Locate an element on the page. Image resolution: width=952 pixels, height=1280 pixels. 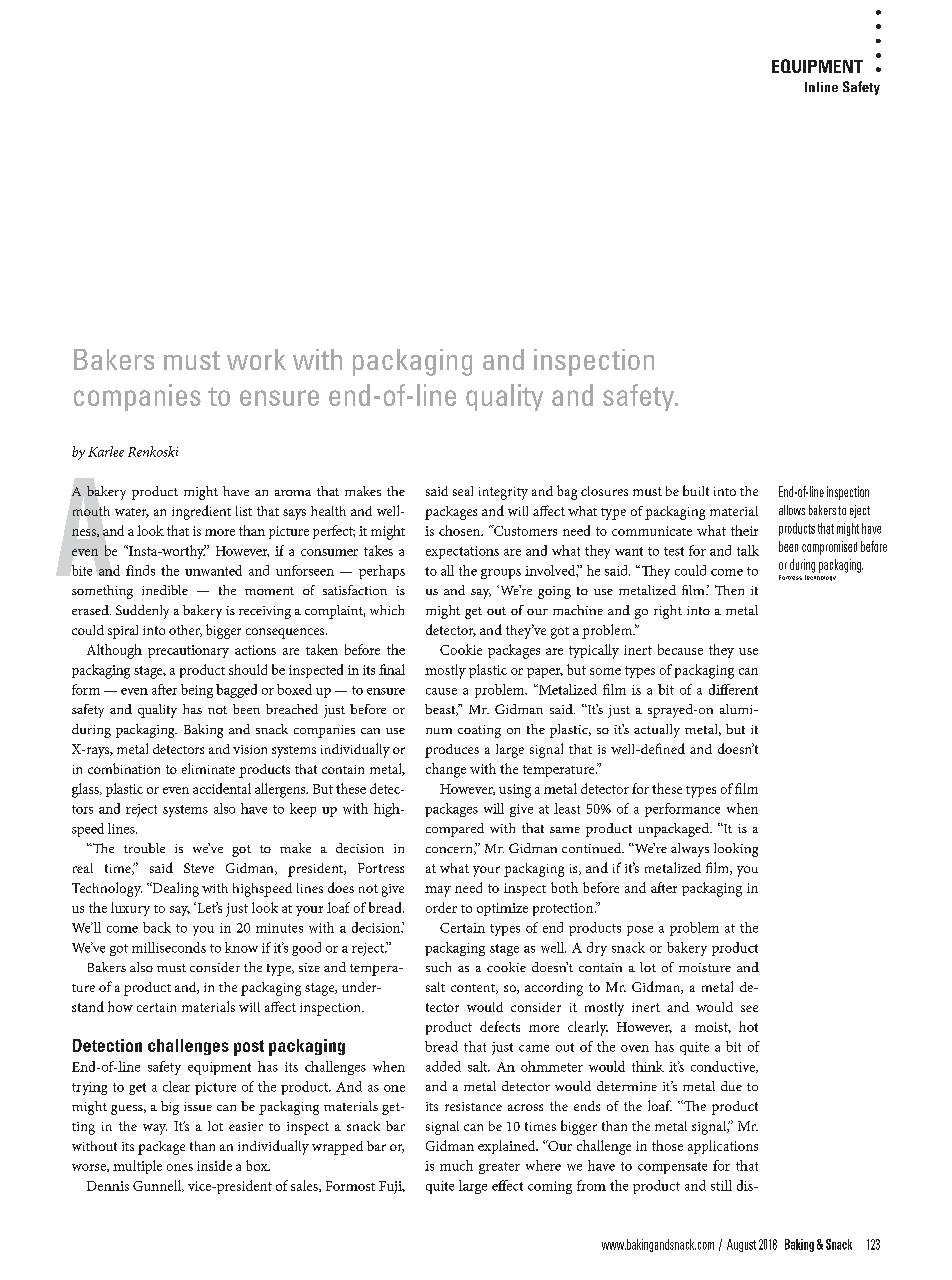
seal is located at coordinates (463, 491).
